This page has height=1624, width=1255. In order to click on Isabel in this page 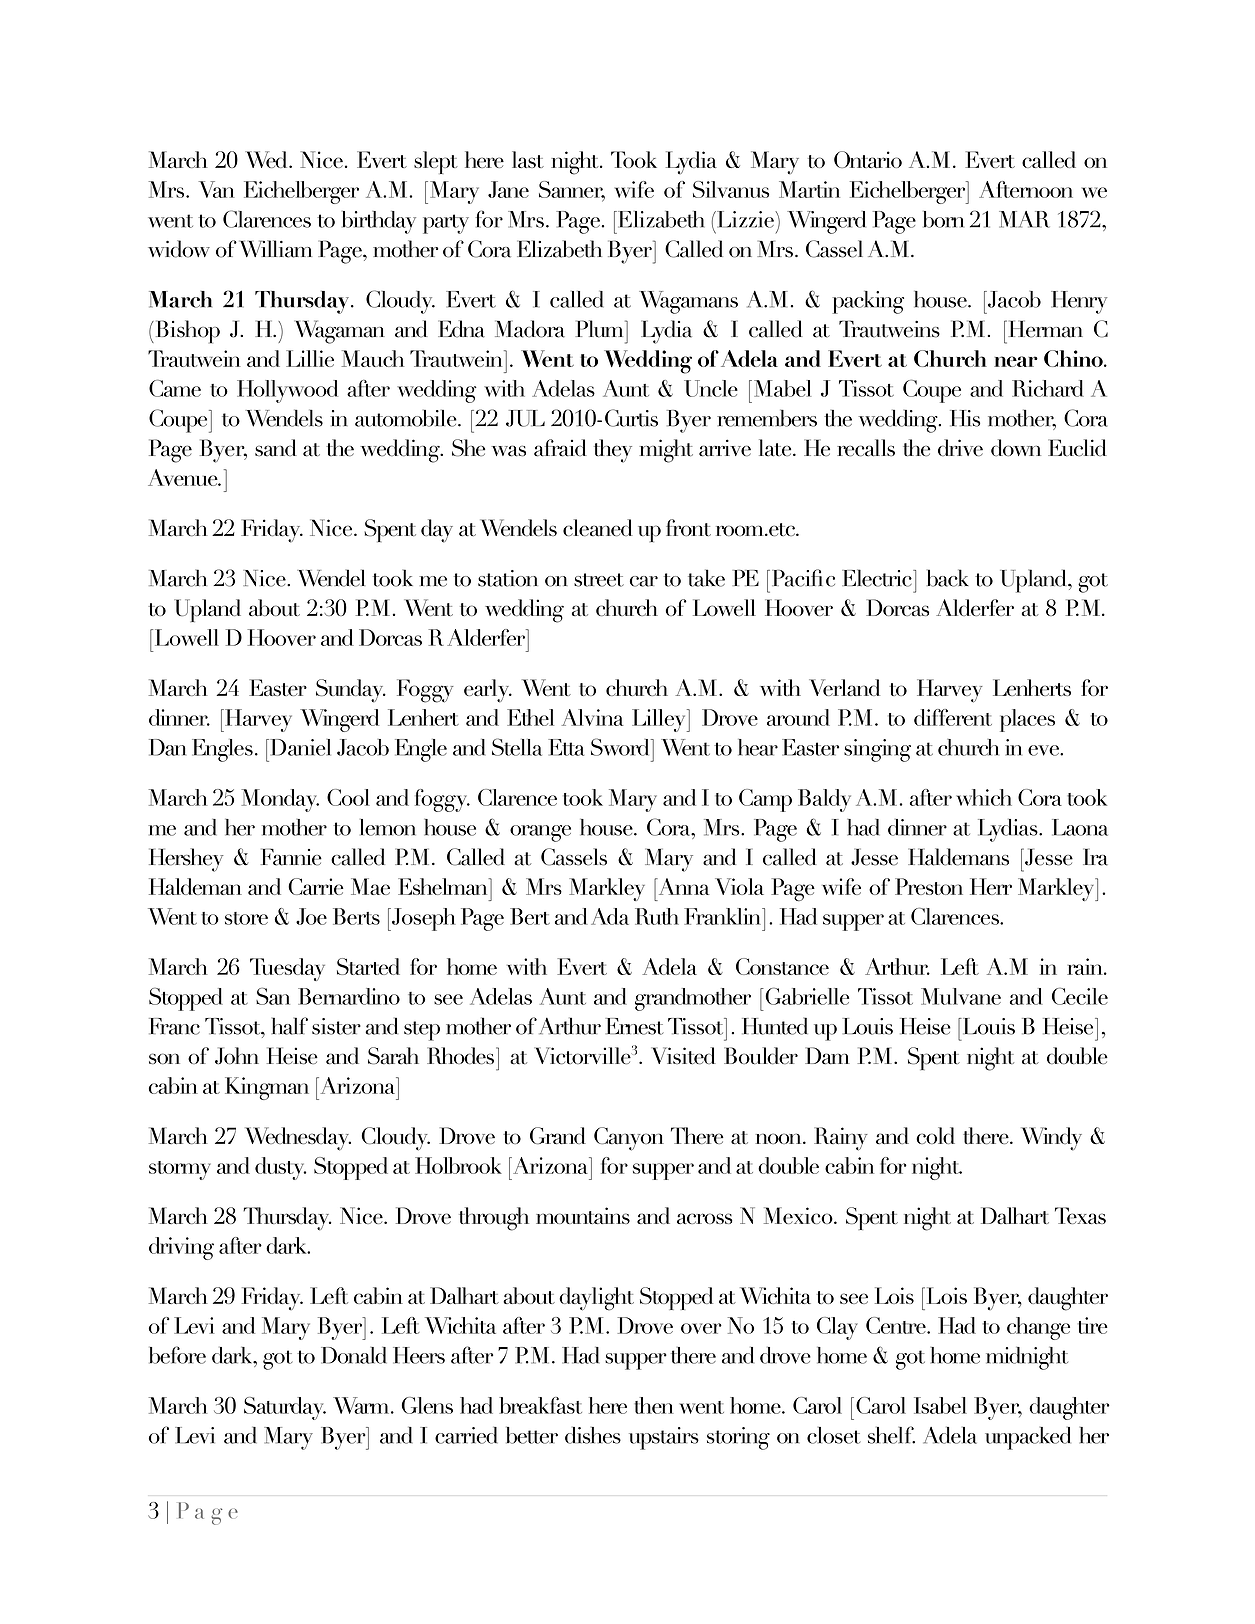, I will do `click(940, 1405)`.
